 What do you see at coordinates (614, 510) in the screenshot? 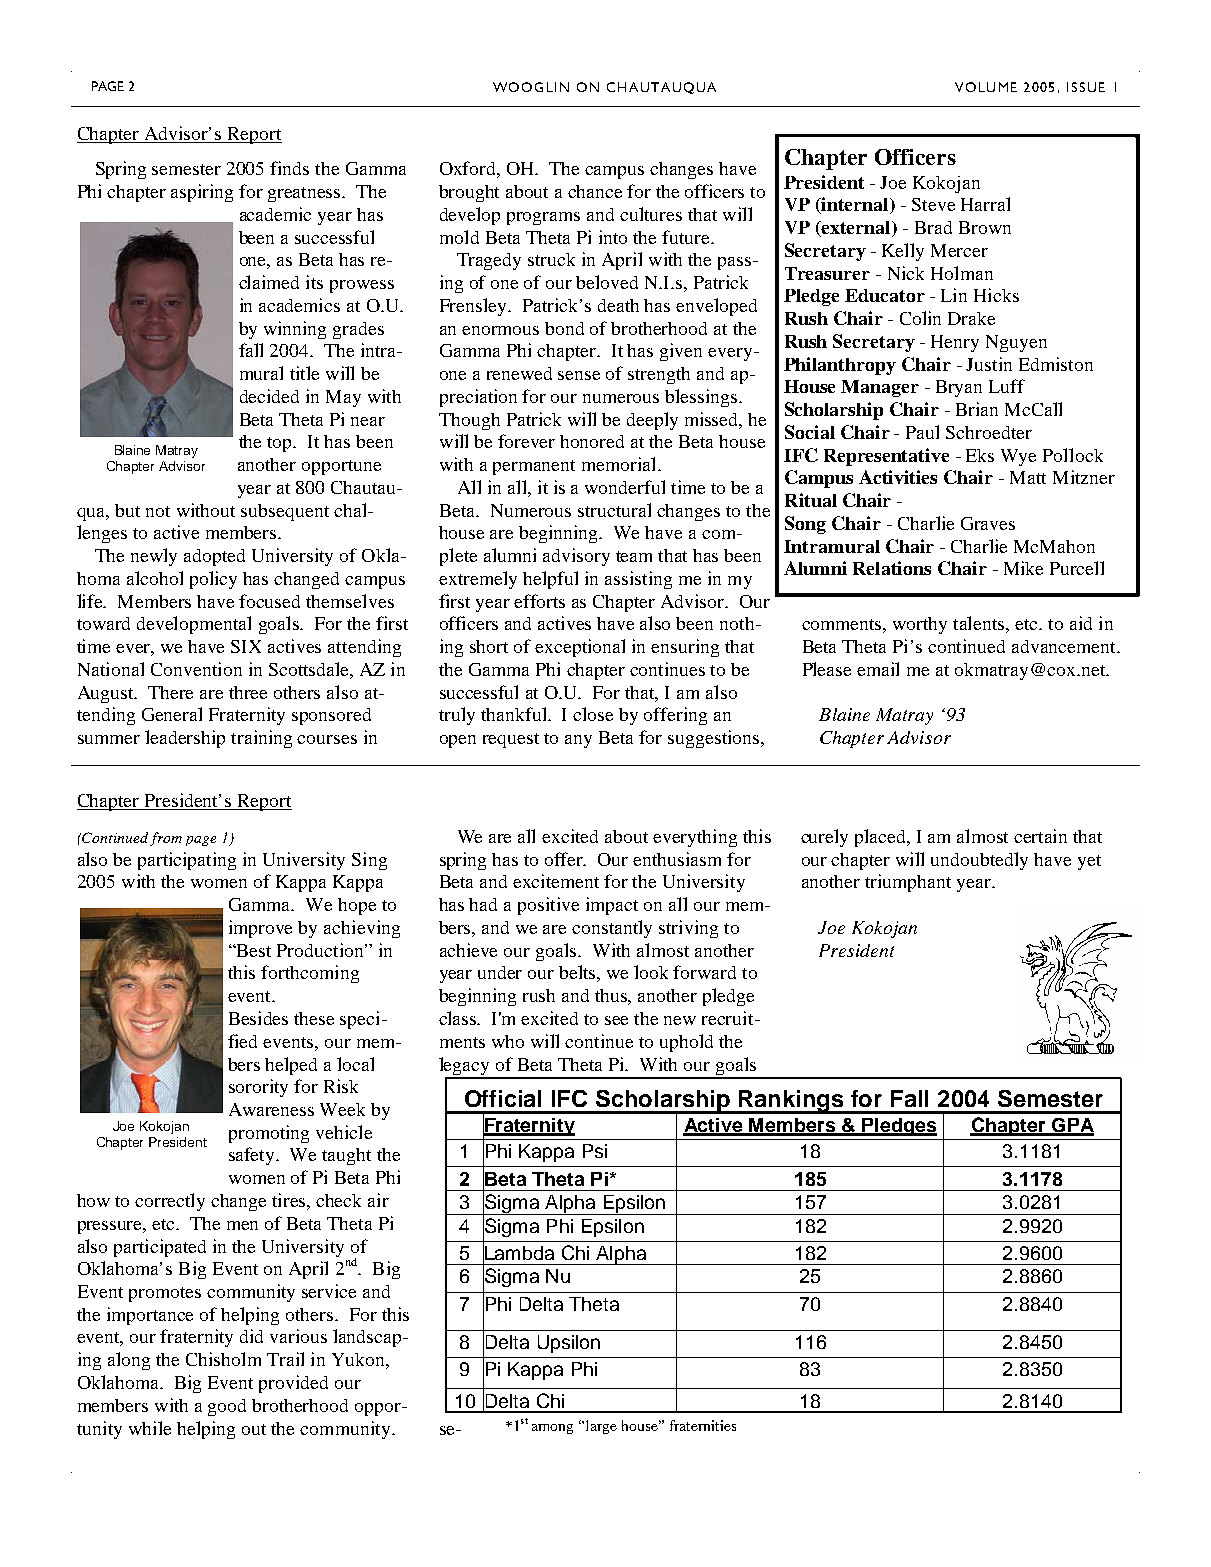
I see `structural` at bounding box center [614, 510].
